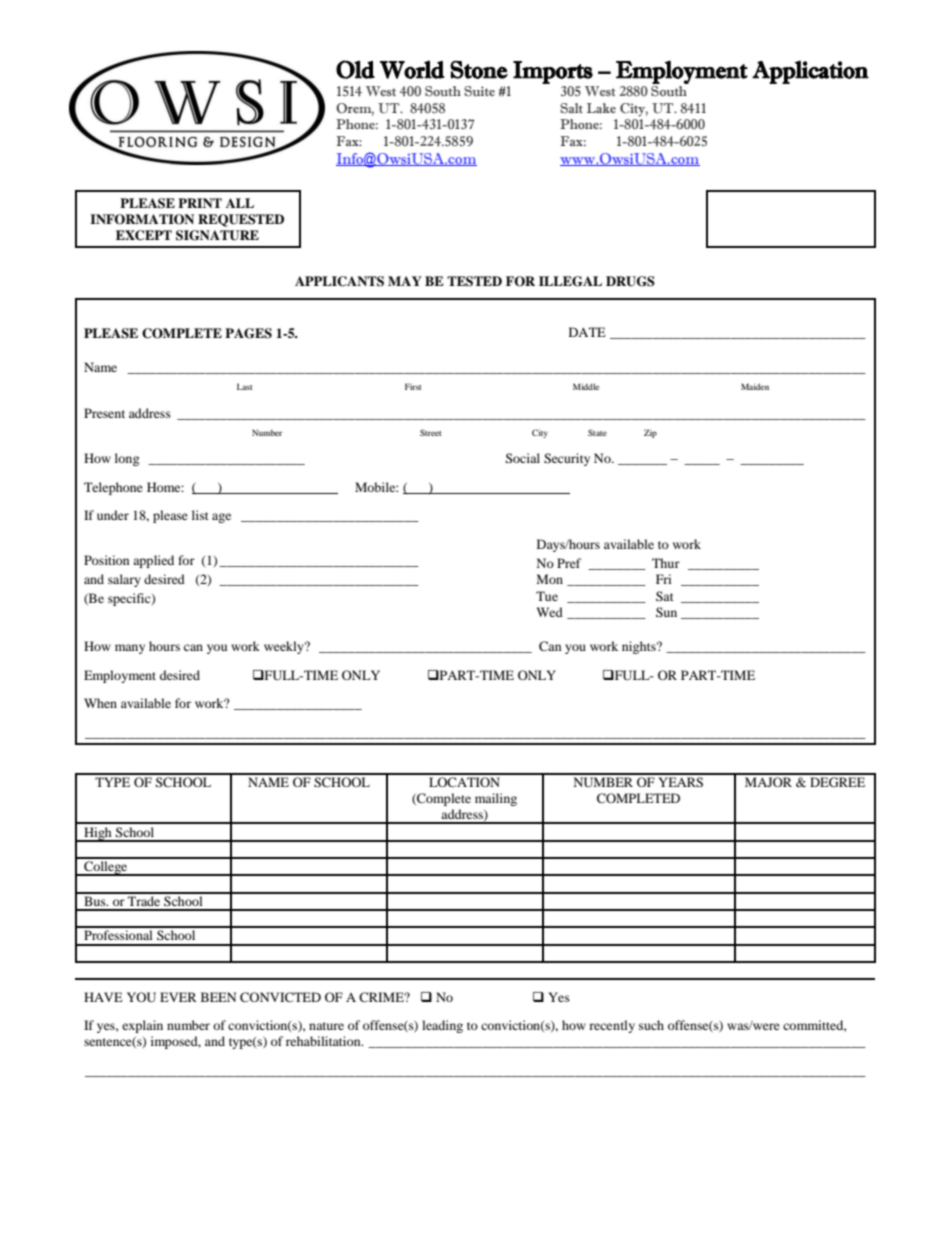  What do you see at coordinates (810, 72) in the page?
I see `Application` at bounding box center [810, 72].
